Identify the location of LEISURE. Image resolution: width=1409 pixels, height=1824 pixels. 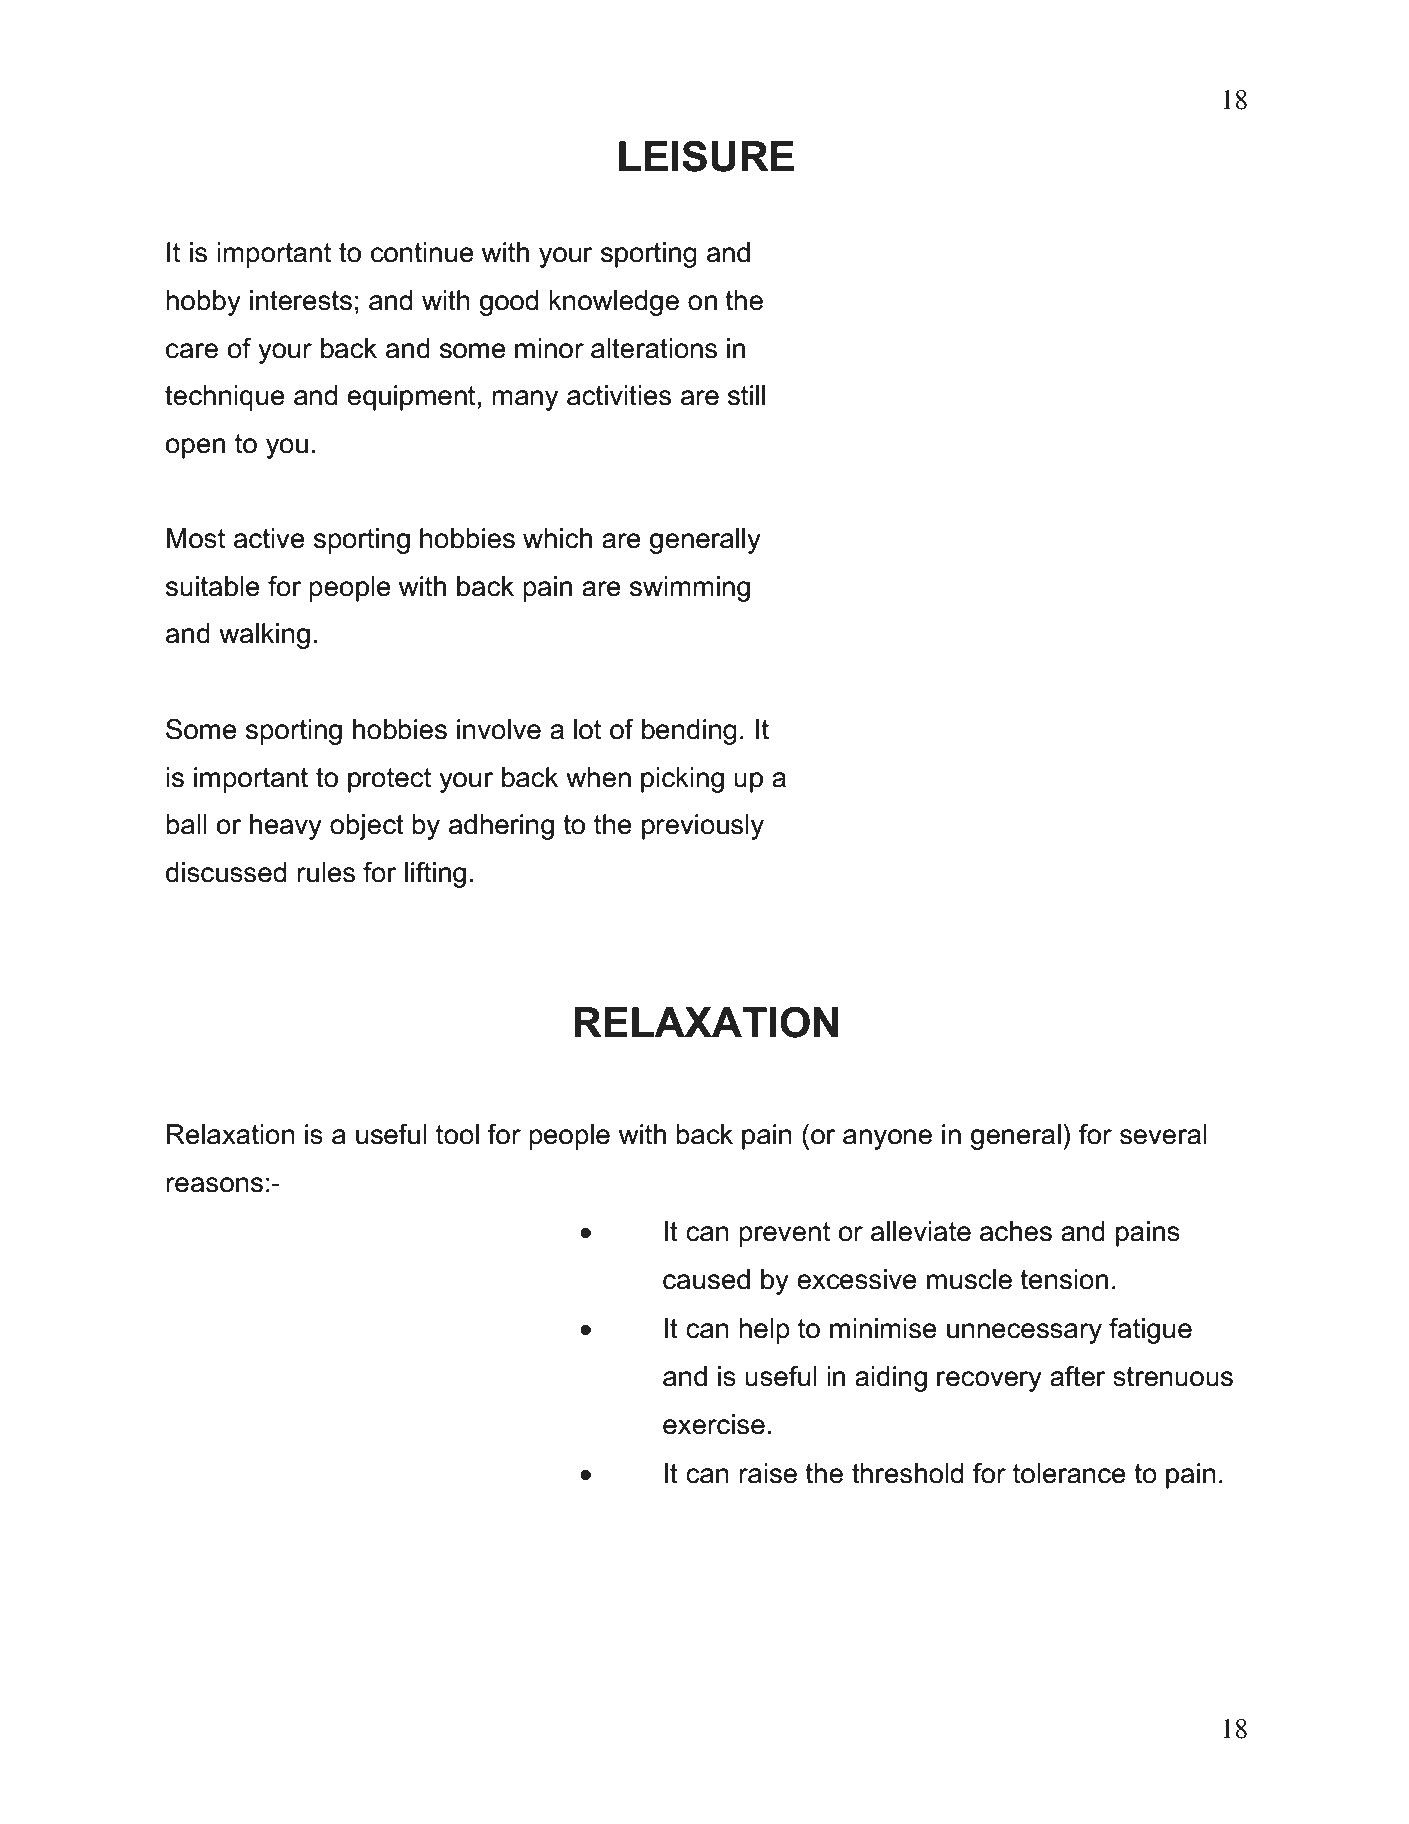
(706, 156).
